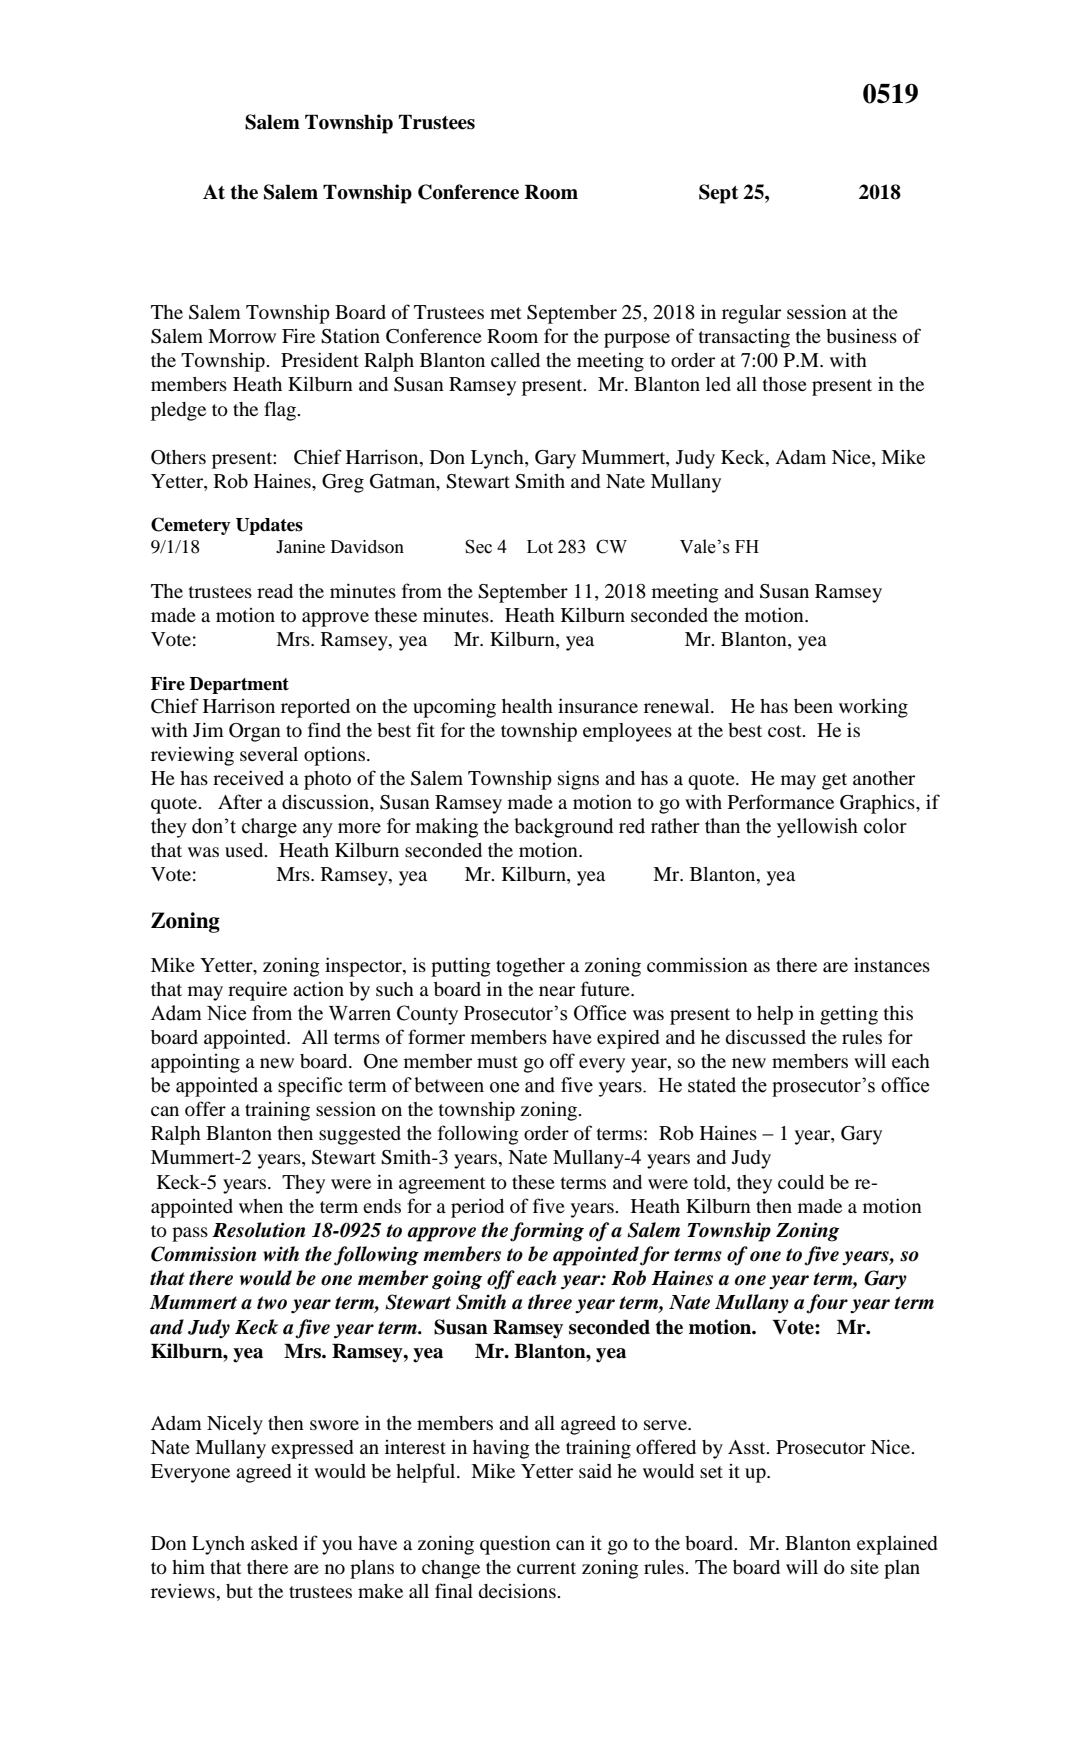  Describe the element at coordinates (242, 336) in the image. I see `Morrow` at that location.
